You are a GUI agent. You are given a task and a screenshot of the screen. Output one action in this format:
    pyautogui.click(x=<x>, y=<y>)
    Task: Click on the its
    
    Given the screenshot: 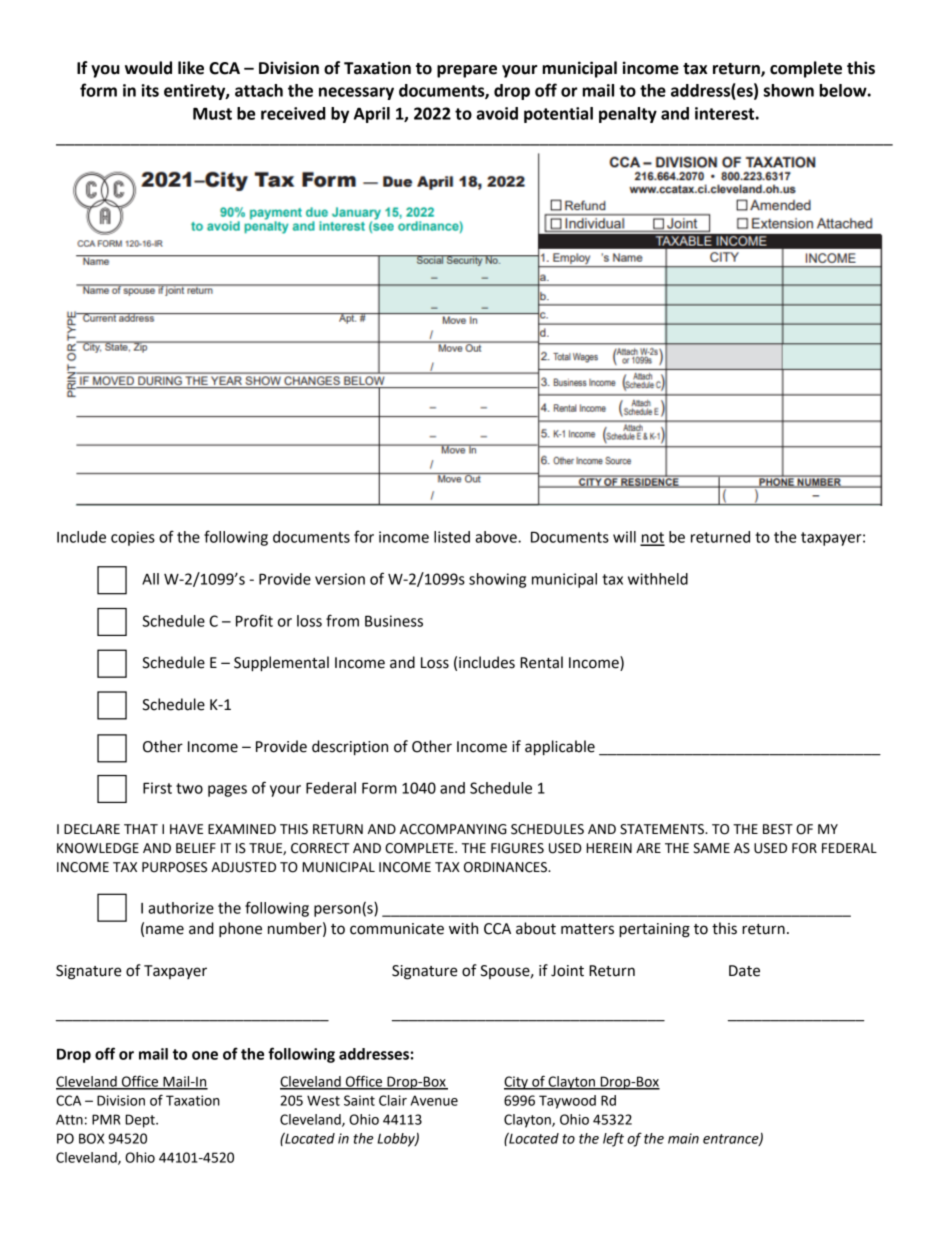 What is the action you would take?
    pyautogui.click(x=150, y=90)
